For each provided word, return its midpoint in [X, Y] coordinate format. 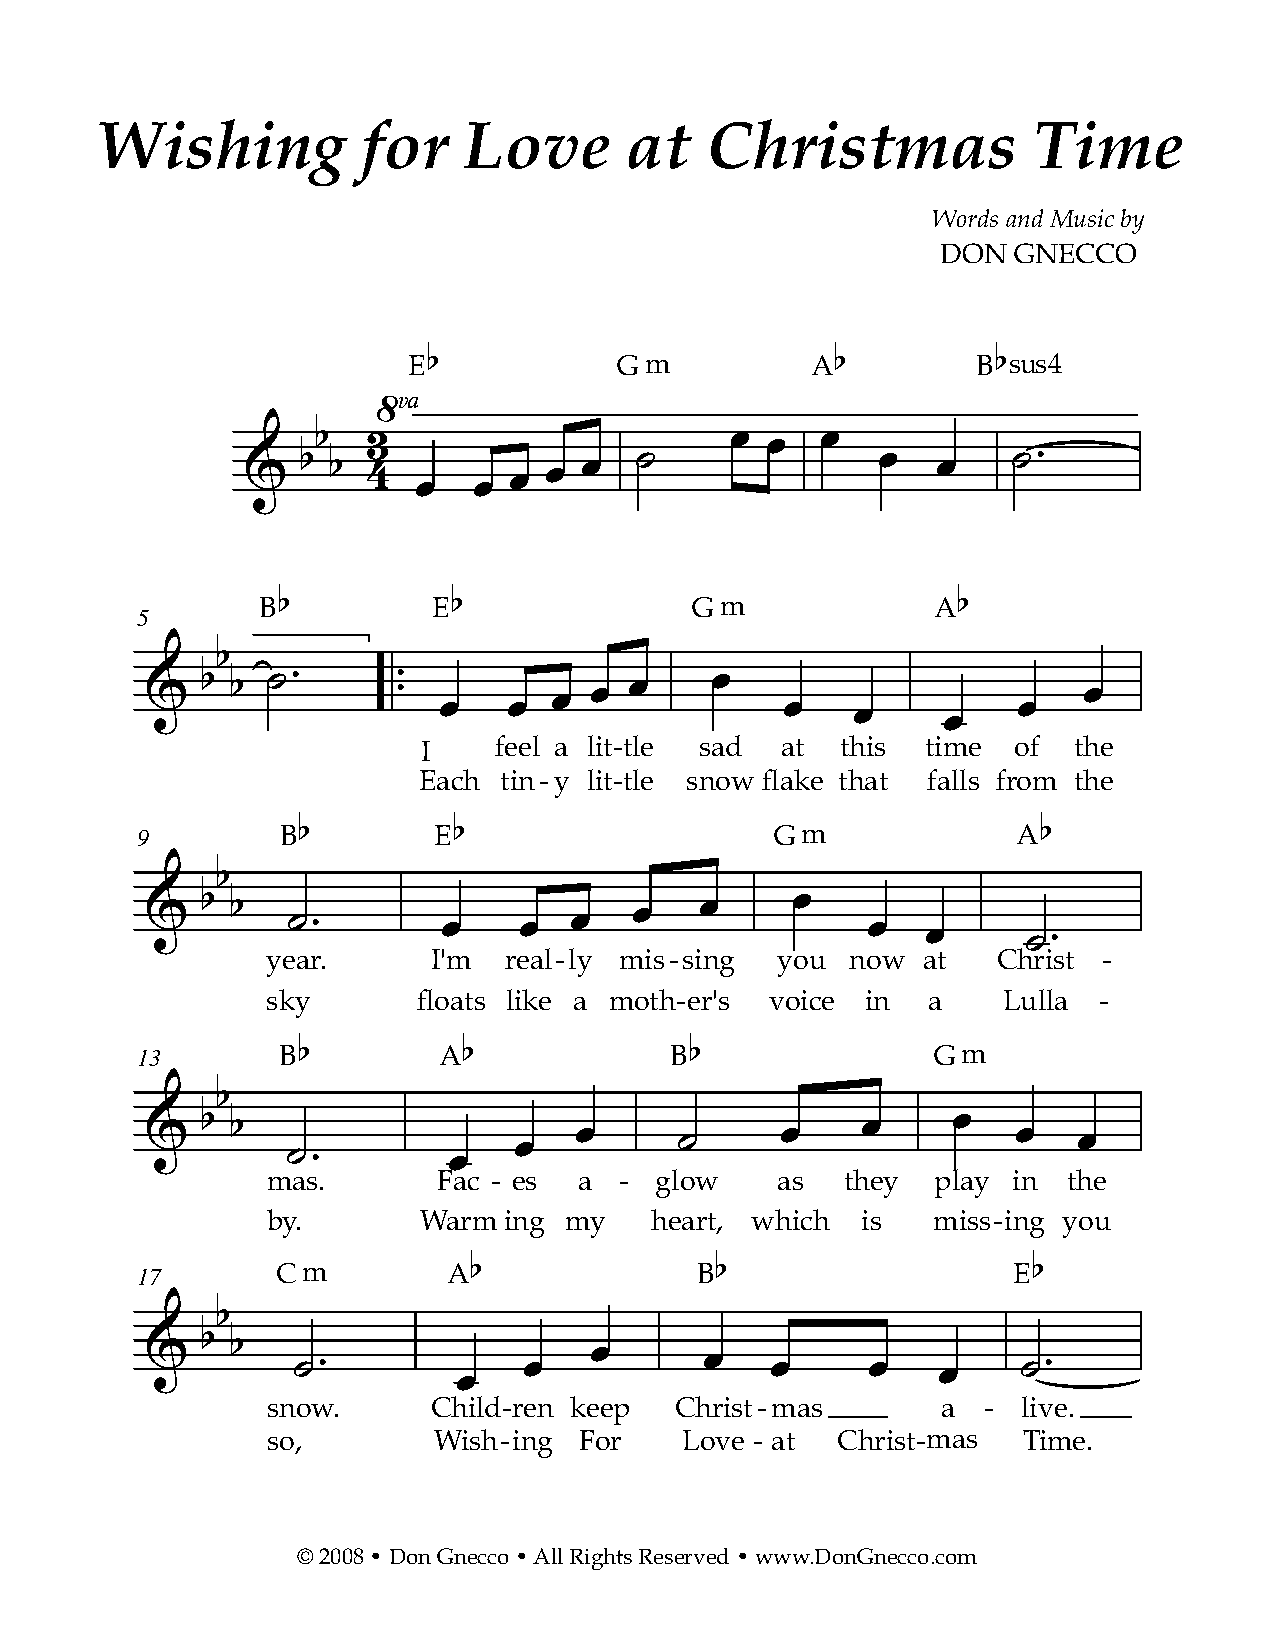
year [295, 966]
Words [965, 218]
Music [1082, 218]
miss [962, 1220]
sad [721, 745]
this [863, 745]
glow [687, 1183]
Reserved [684, 1556]
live [1044, 1406]
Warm [458, 1220]
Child [468, 1406]
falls [953, 779]
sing [708, 963]
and [1024, 218]
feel [517, 745]
